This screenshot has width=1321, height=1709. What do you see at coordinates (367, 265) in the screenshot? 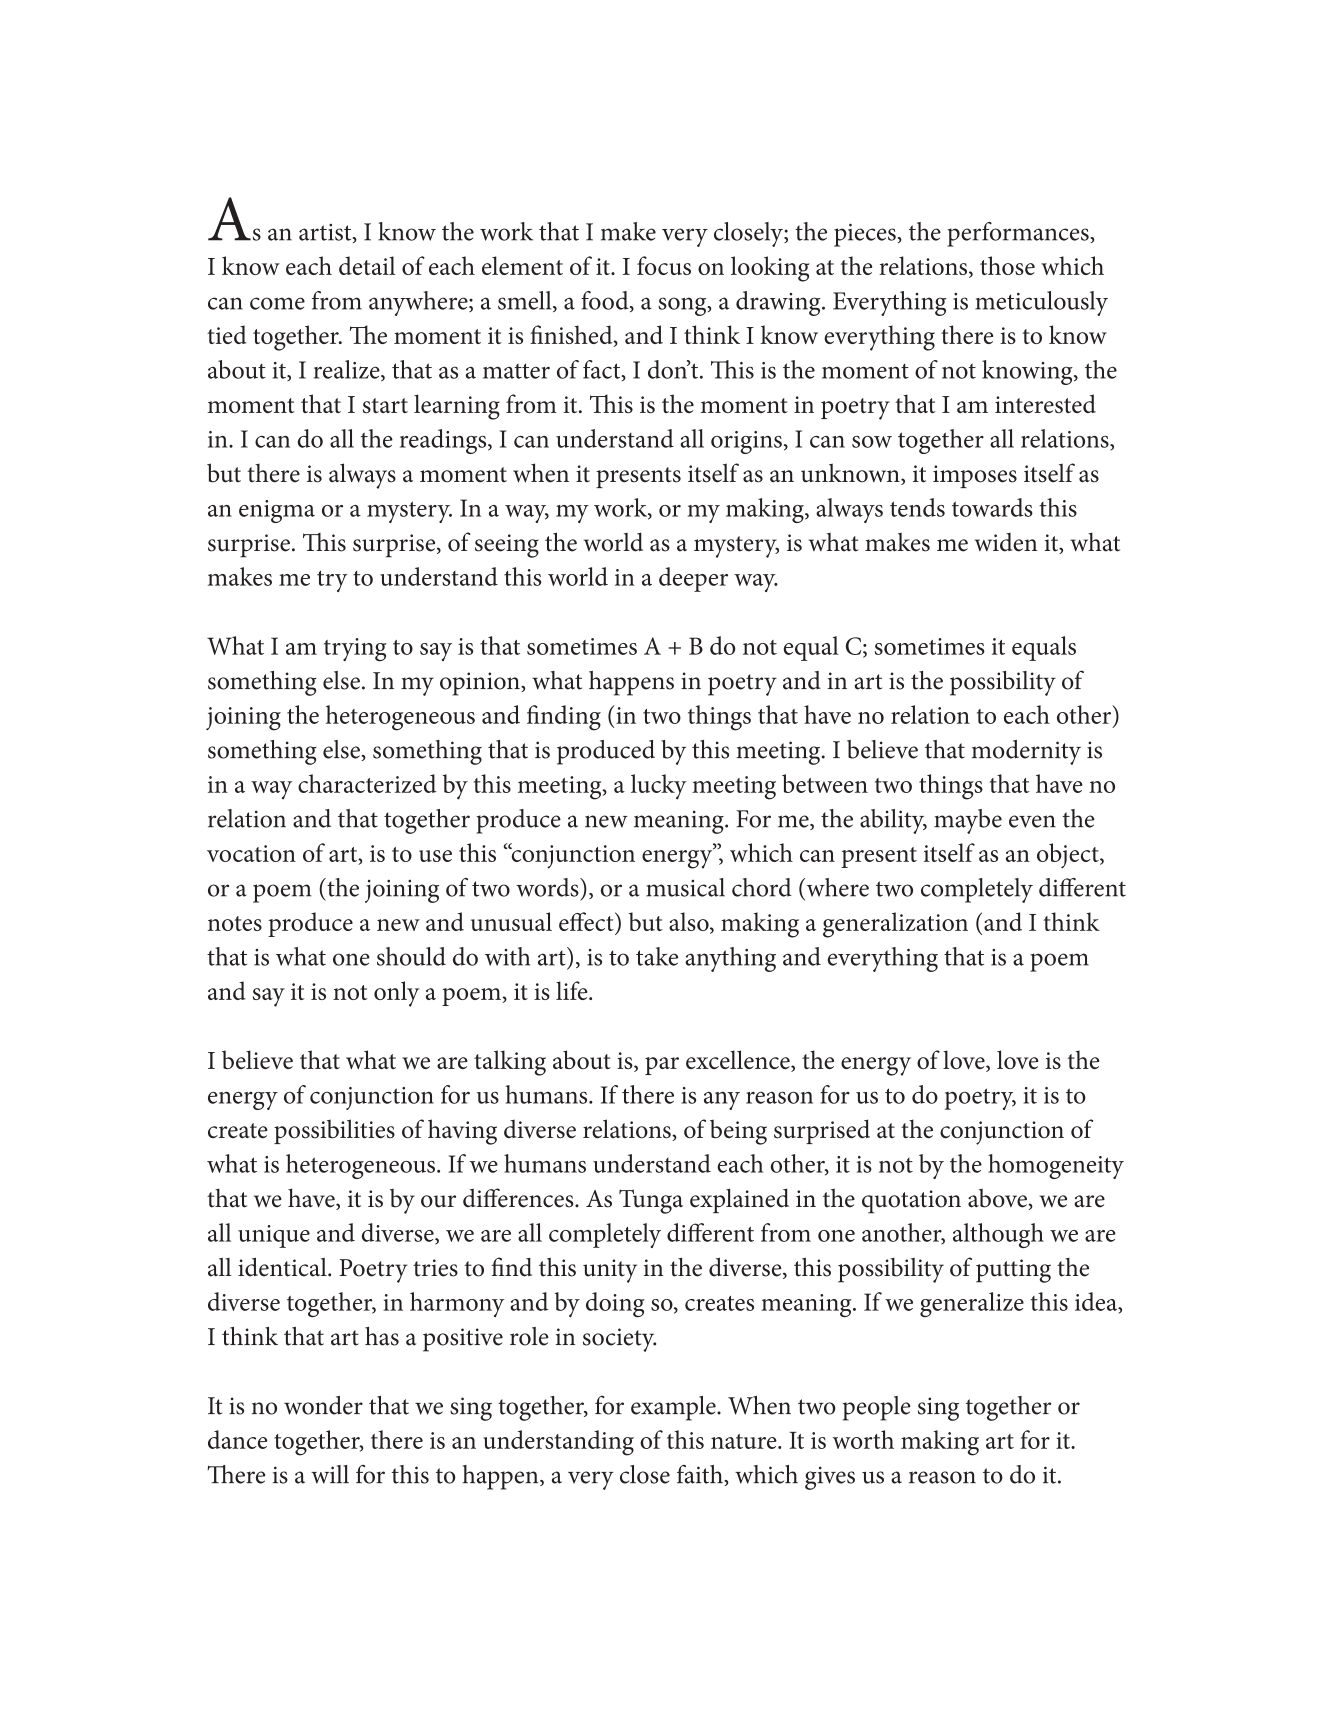
I see `detail` at bounding box center [367, 265].
